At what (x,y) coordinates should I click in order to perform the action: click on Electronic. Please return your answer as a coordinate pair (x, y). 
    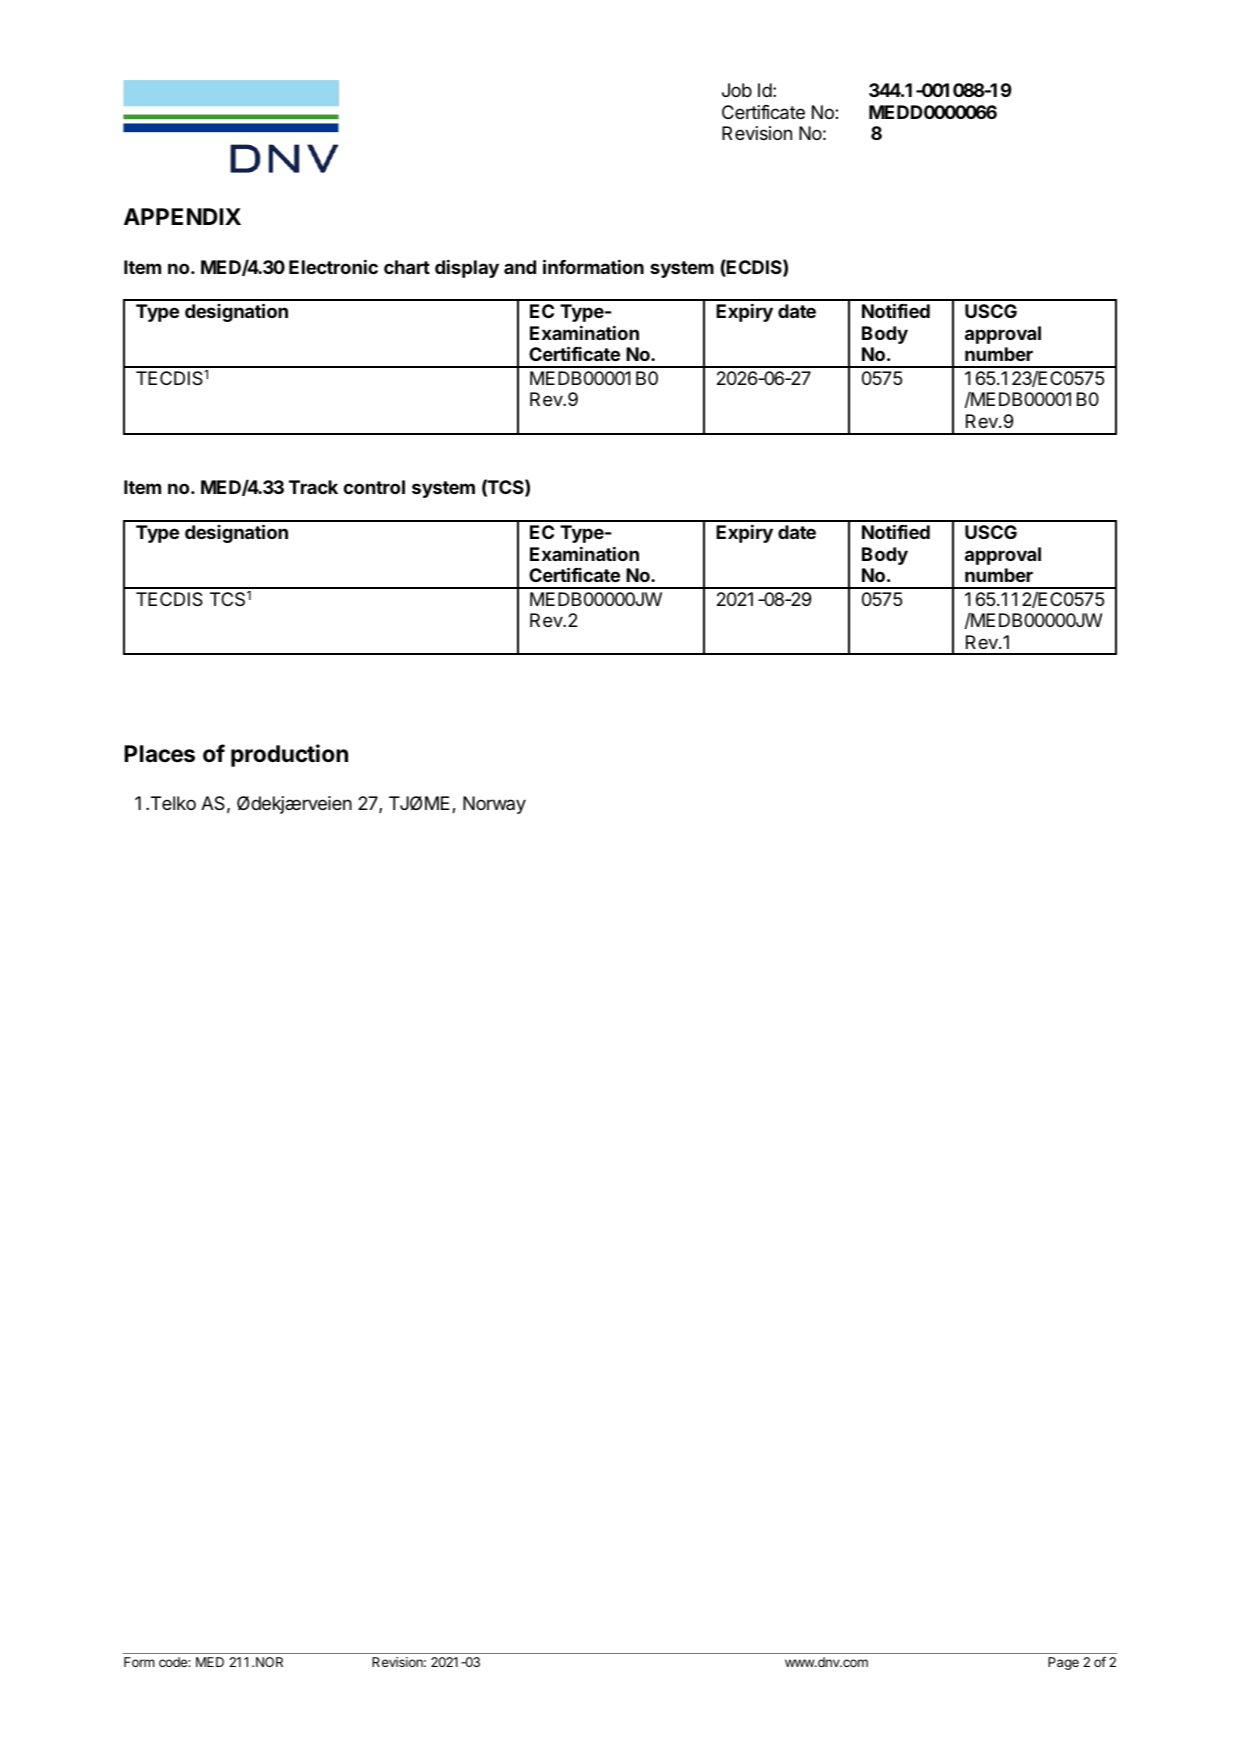
    Looking at the image, I should click on (333, 266).
